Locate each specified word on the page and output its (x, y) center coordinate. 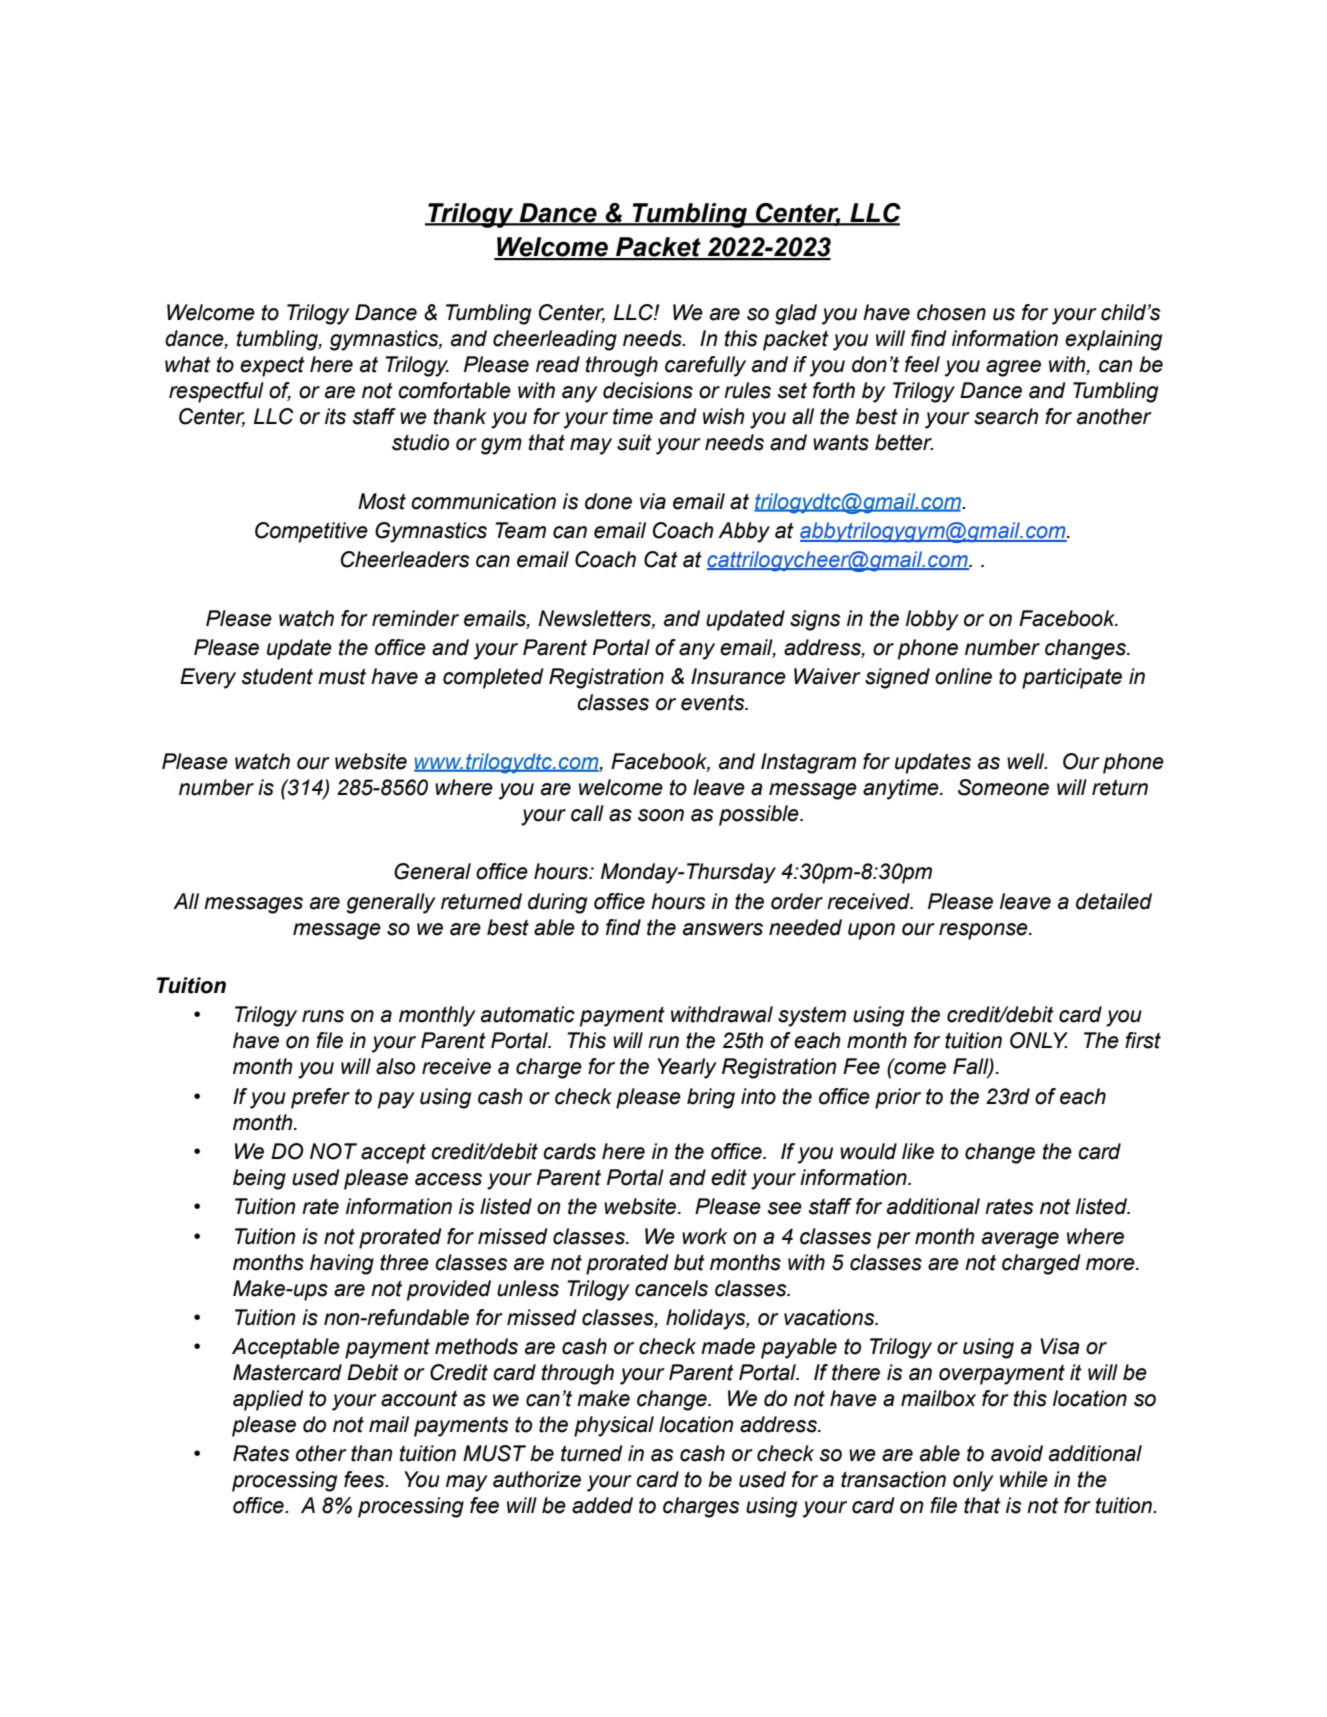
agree (1013, 368)
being (259, 1179)
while (1024, 1479)
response (984, 931)
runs (323, 1016)
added (602, 1505)
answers (723, 929)
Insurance (738, 676)
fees (365, 1479)
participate (1072, 678)
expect (272, 367)
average (1020, 1240)
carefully (705, 366)
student (277, 676)
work (705, 1236)
